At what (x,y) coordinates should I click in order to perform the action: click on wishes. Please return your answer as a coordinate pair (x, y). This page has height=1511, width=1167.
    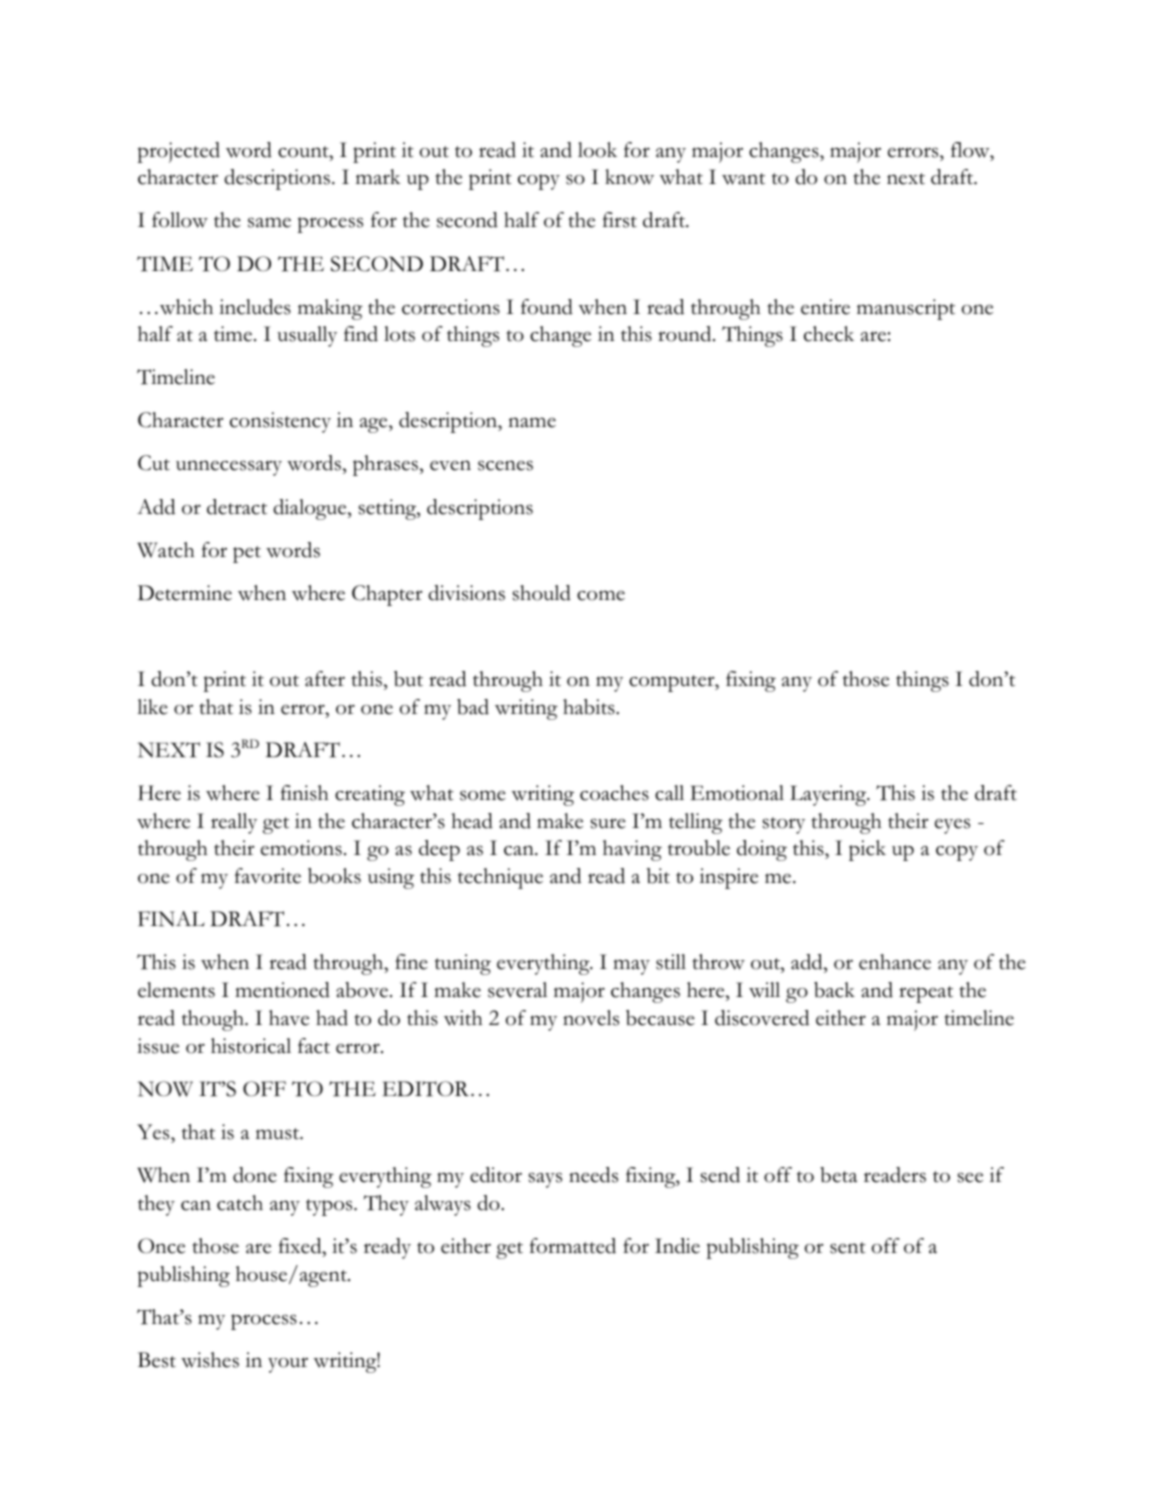
    Looking at the image, I should click on (210, 1360).
